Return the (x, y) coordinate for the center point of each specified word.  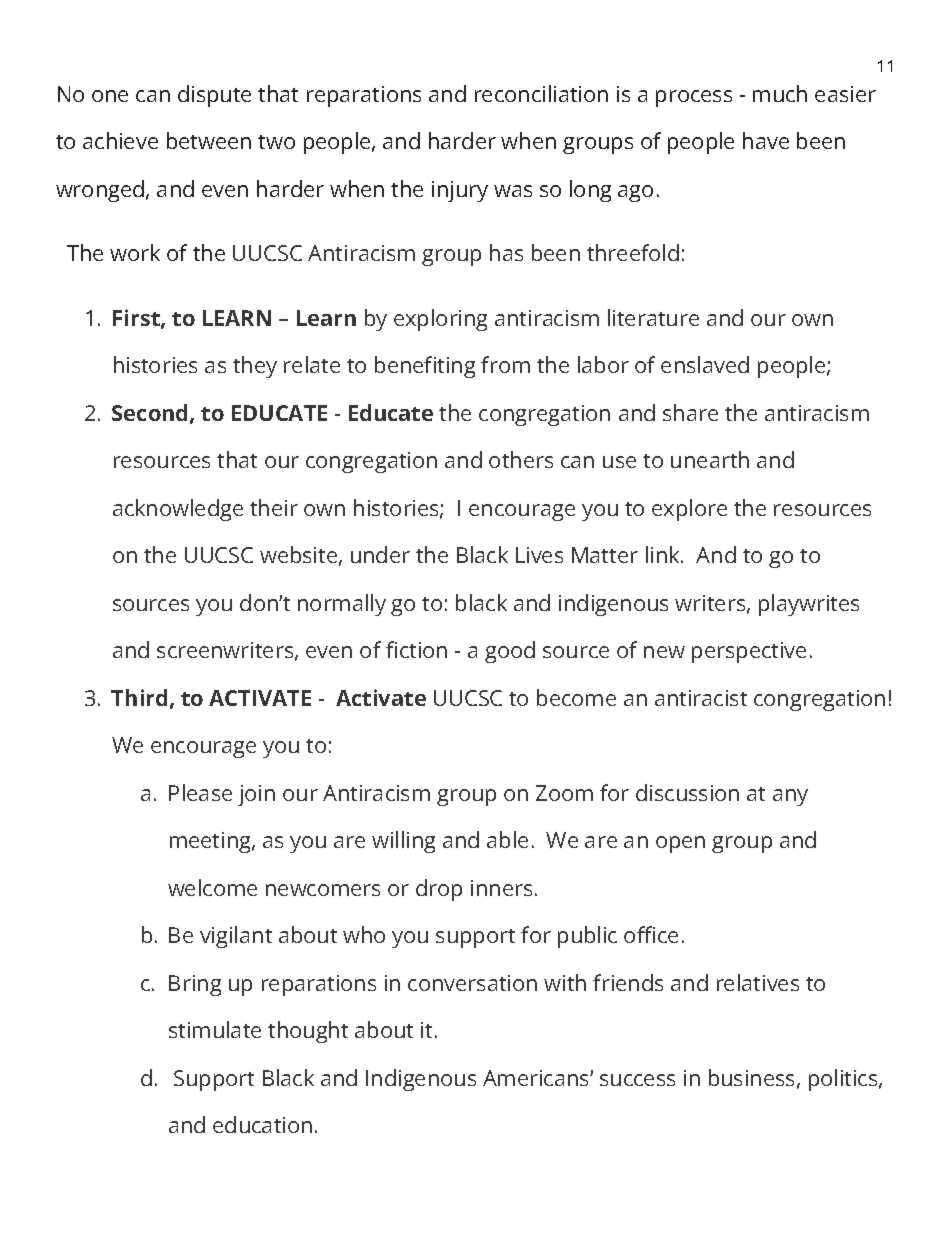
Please (200, 792)
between (209, 140)
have (766, 140)
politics (844, 1080)
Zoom (564, 793)
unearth (710, 459)
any (790, 797)
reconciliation (541, 93)
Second (149, 412)
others (521, 459)
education (262, 1124)
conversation (472, 983)
